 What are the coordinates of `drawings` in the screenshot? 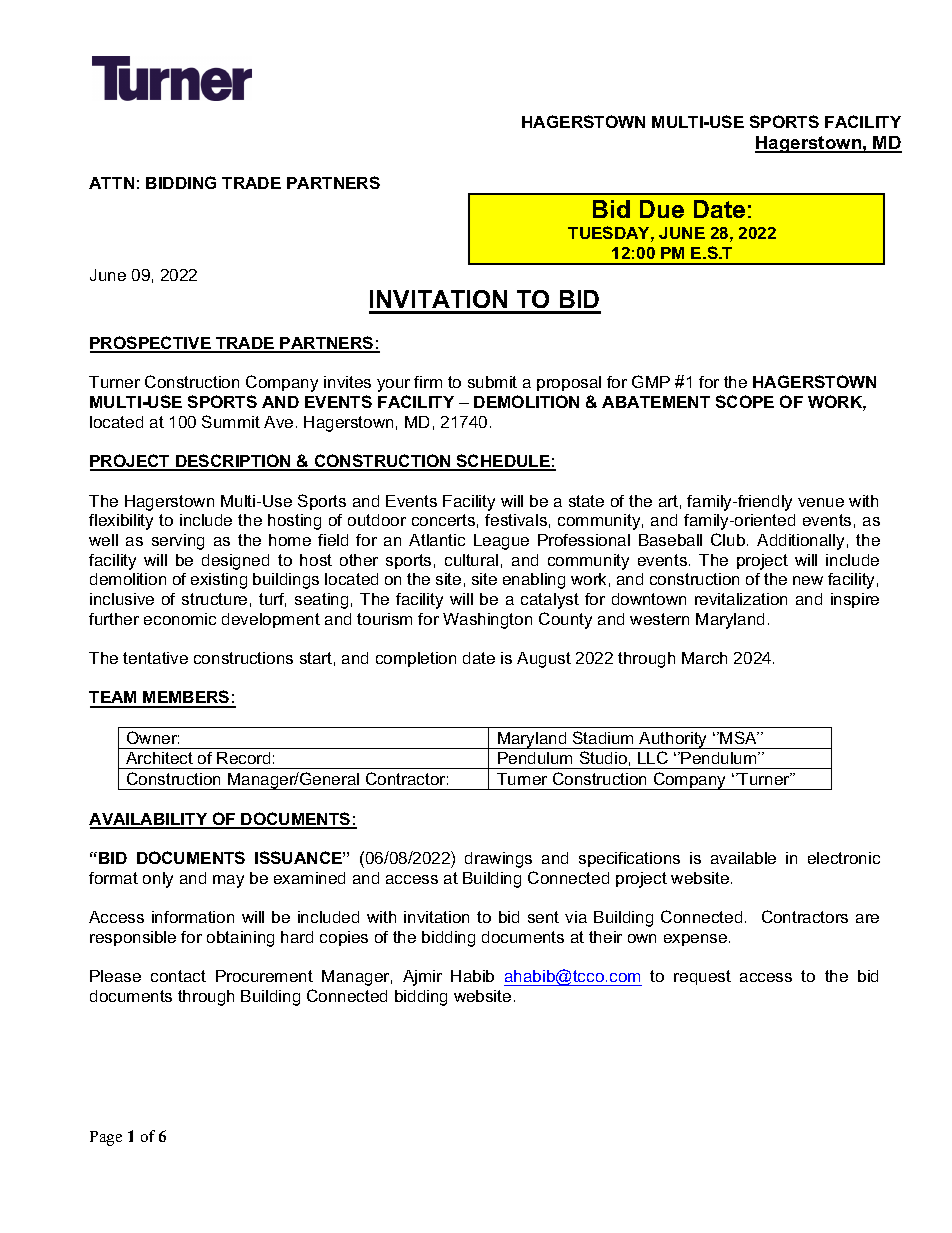 It's located at (498, 860).
